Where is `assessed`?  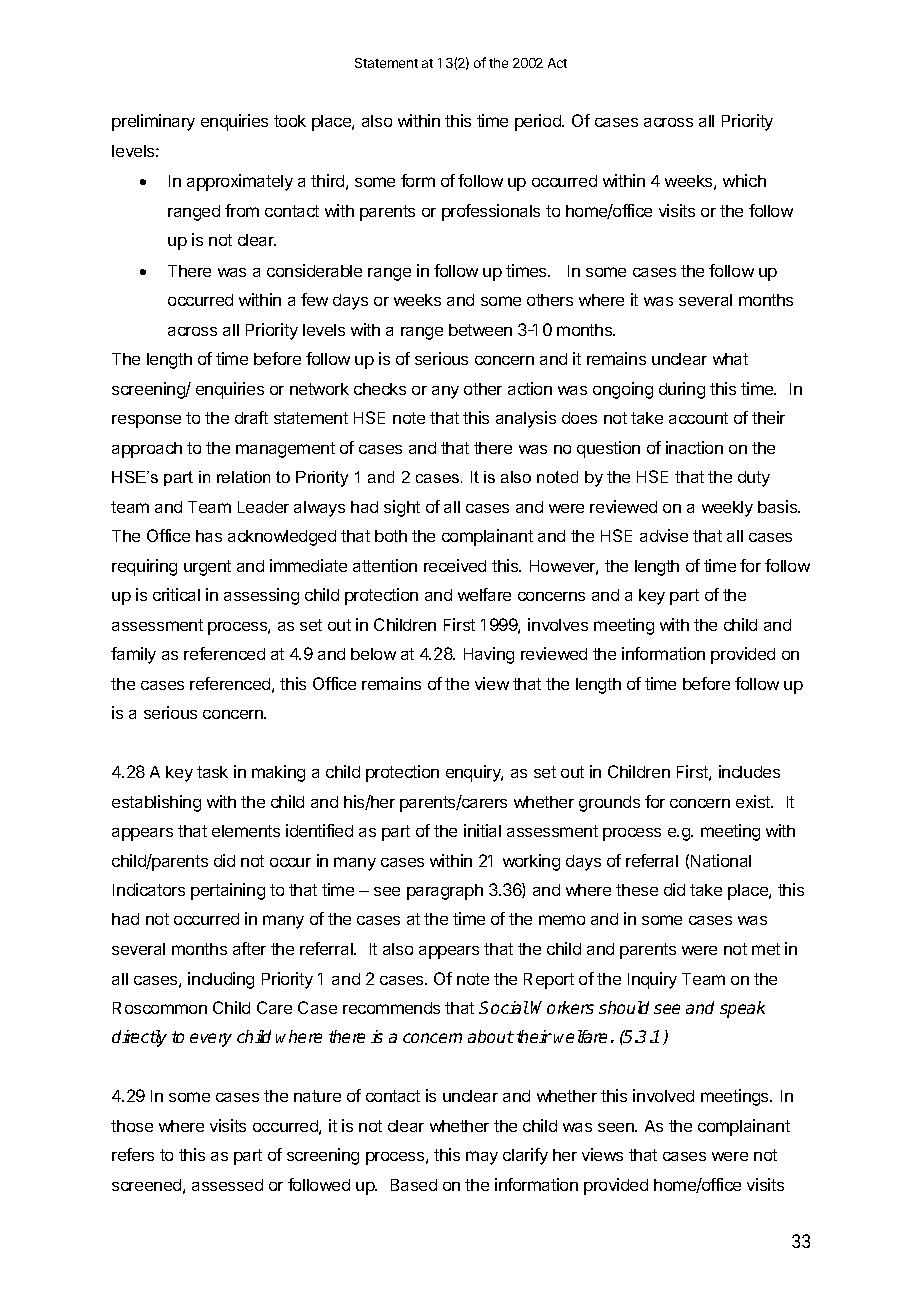
assessed is located at coordinates (227, 1185).
